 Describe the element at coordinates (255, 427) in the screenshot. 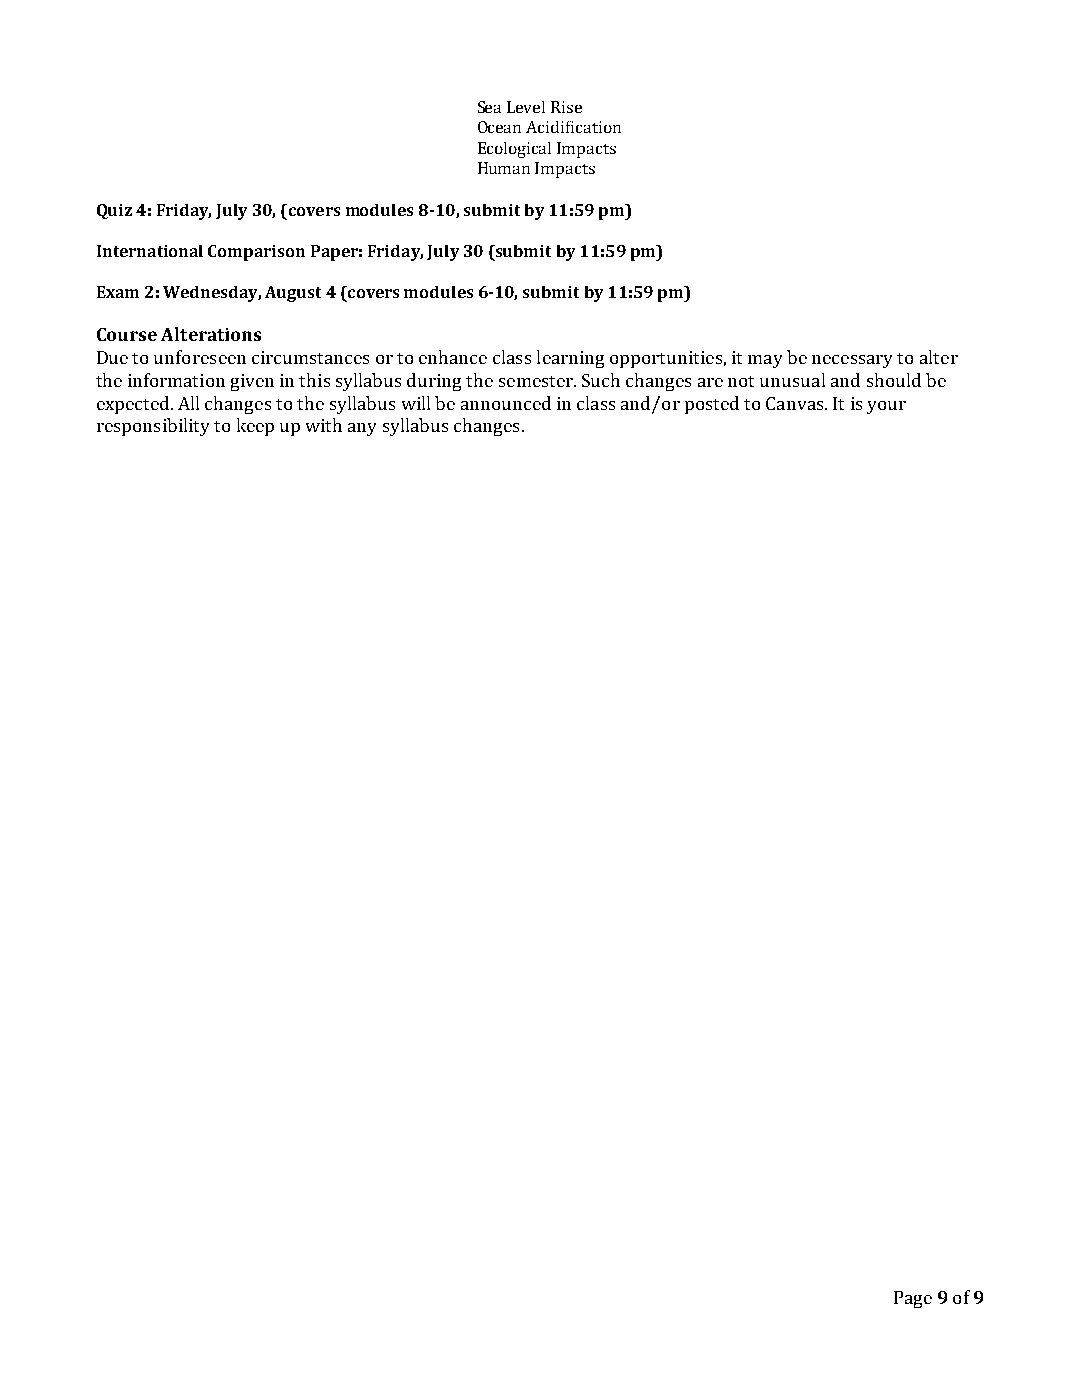

I see `keep` at that location.
